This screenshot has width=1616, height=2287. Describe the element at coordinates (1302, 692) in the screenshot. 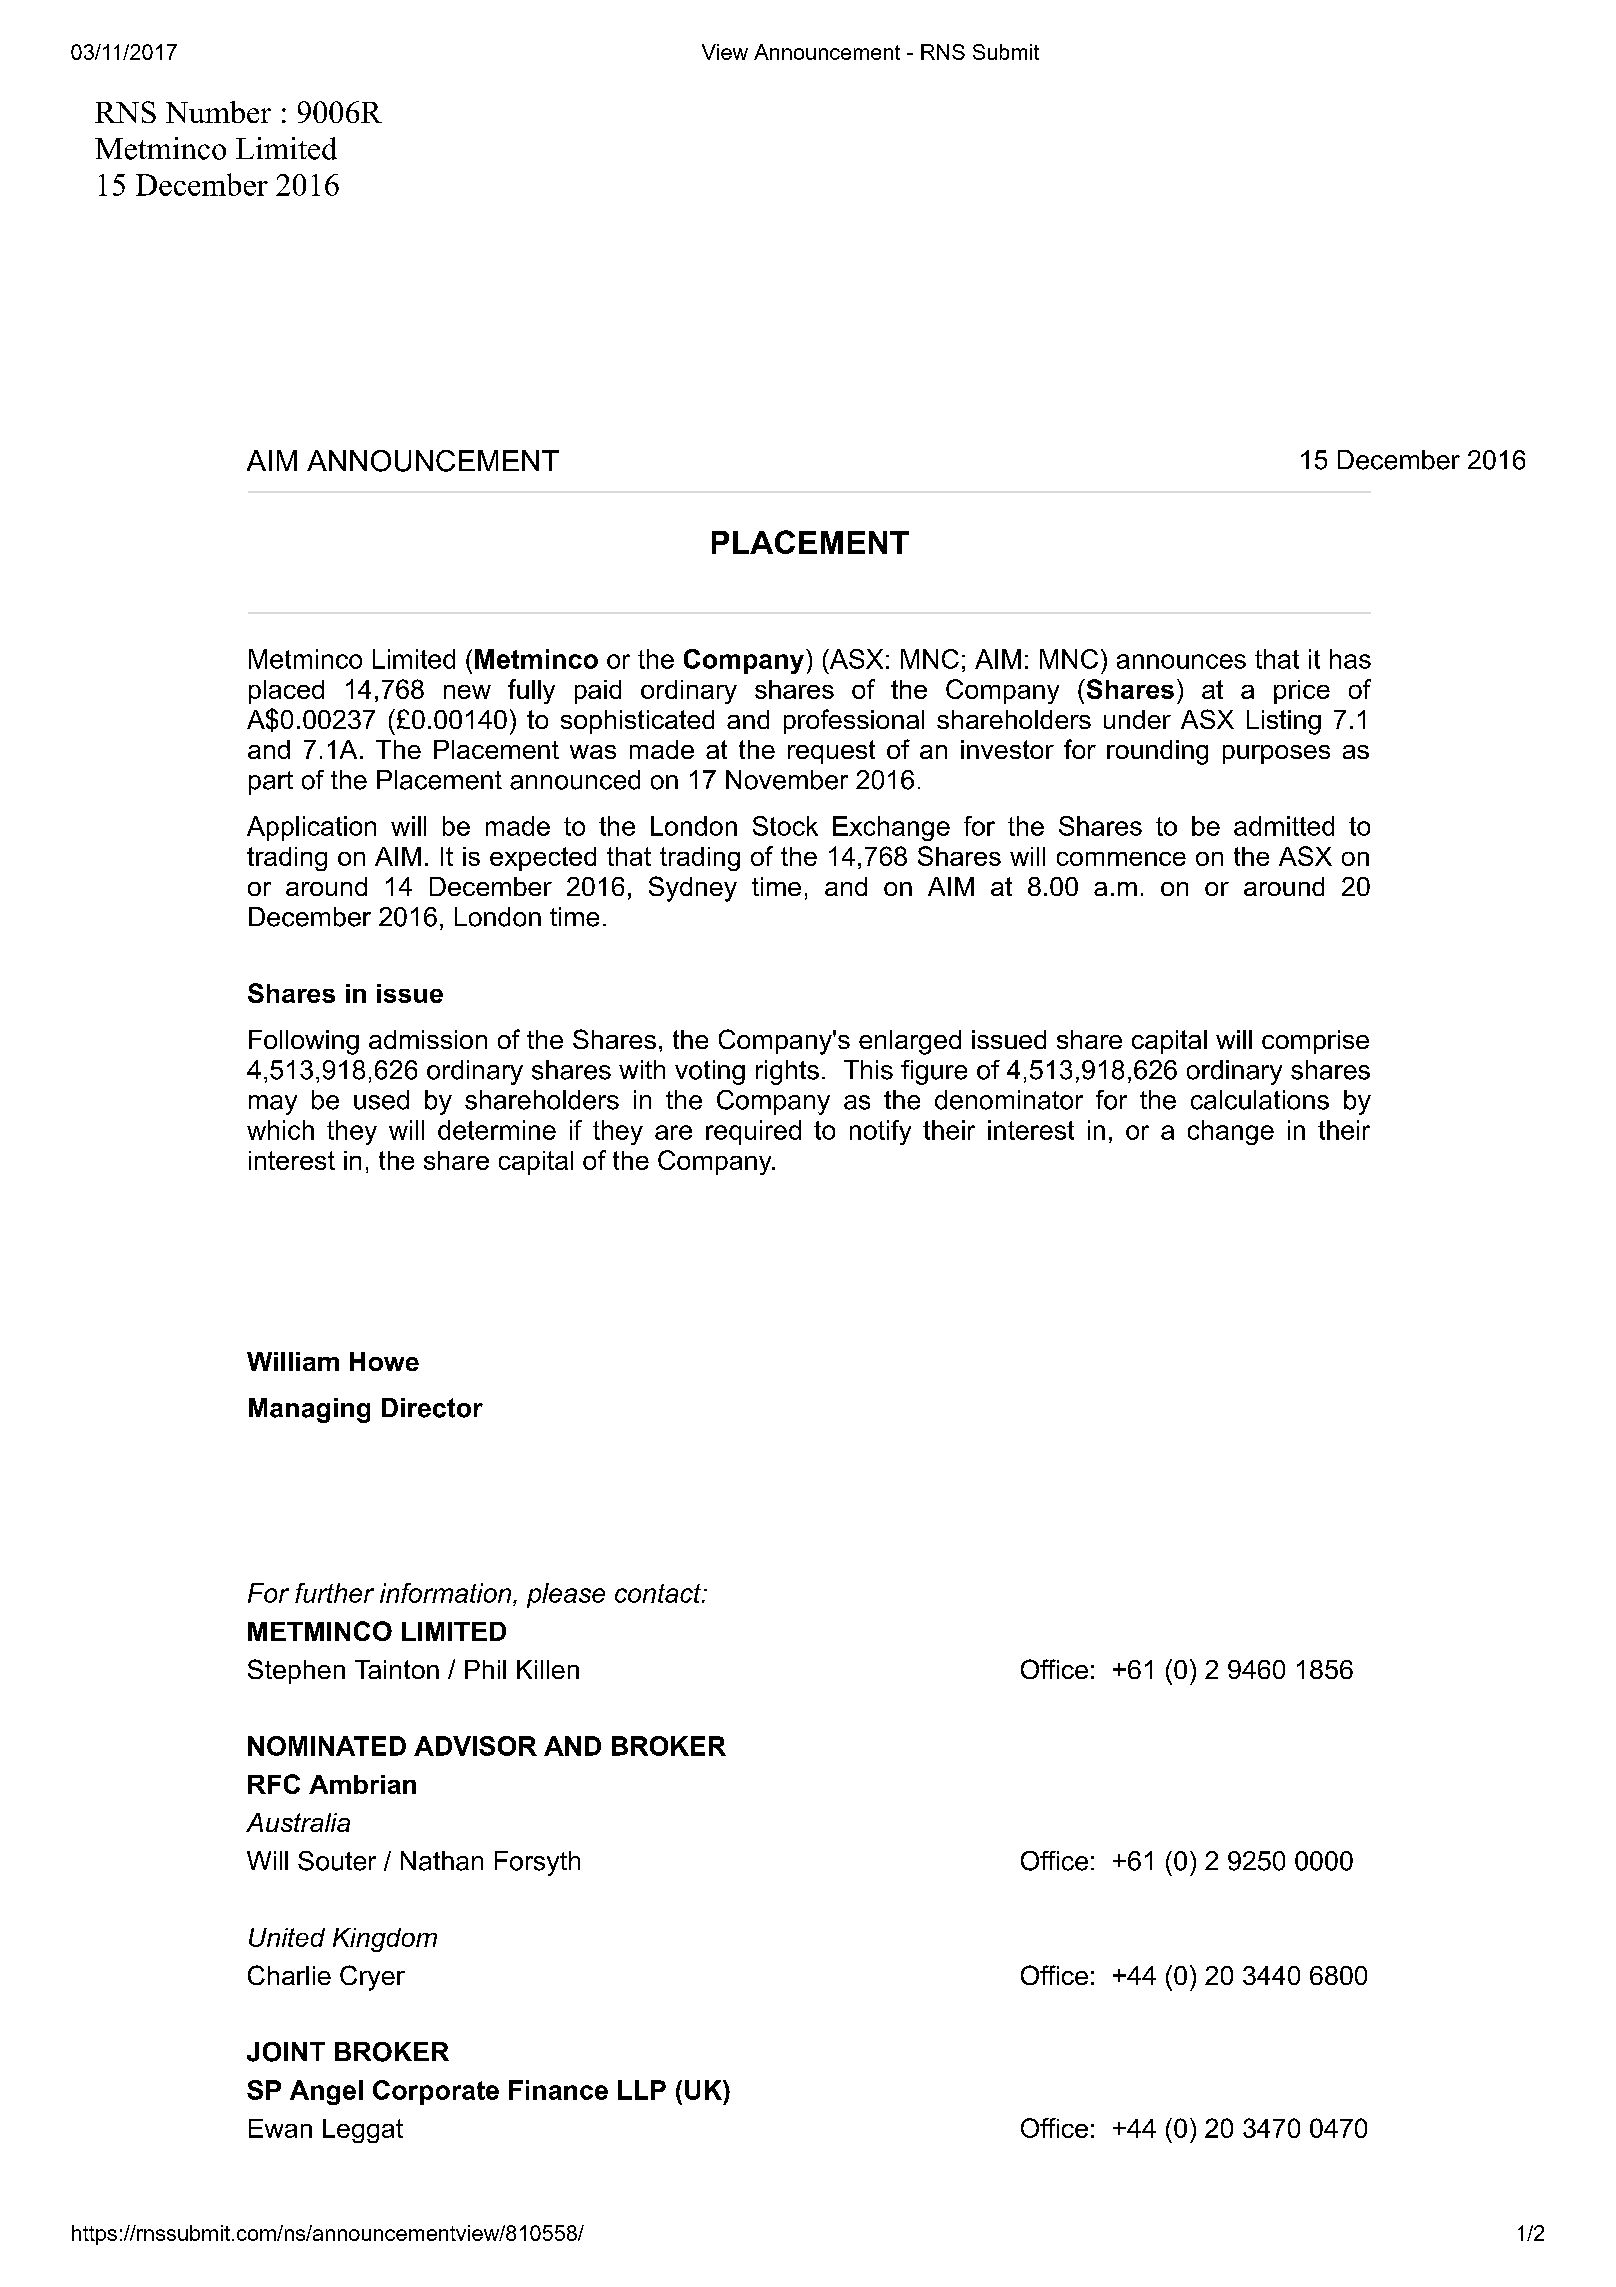

I see `price` at that location.
